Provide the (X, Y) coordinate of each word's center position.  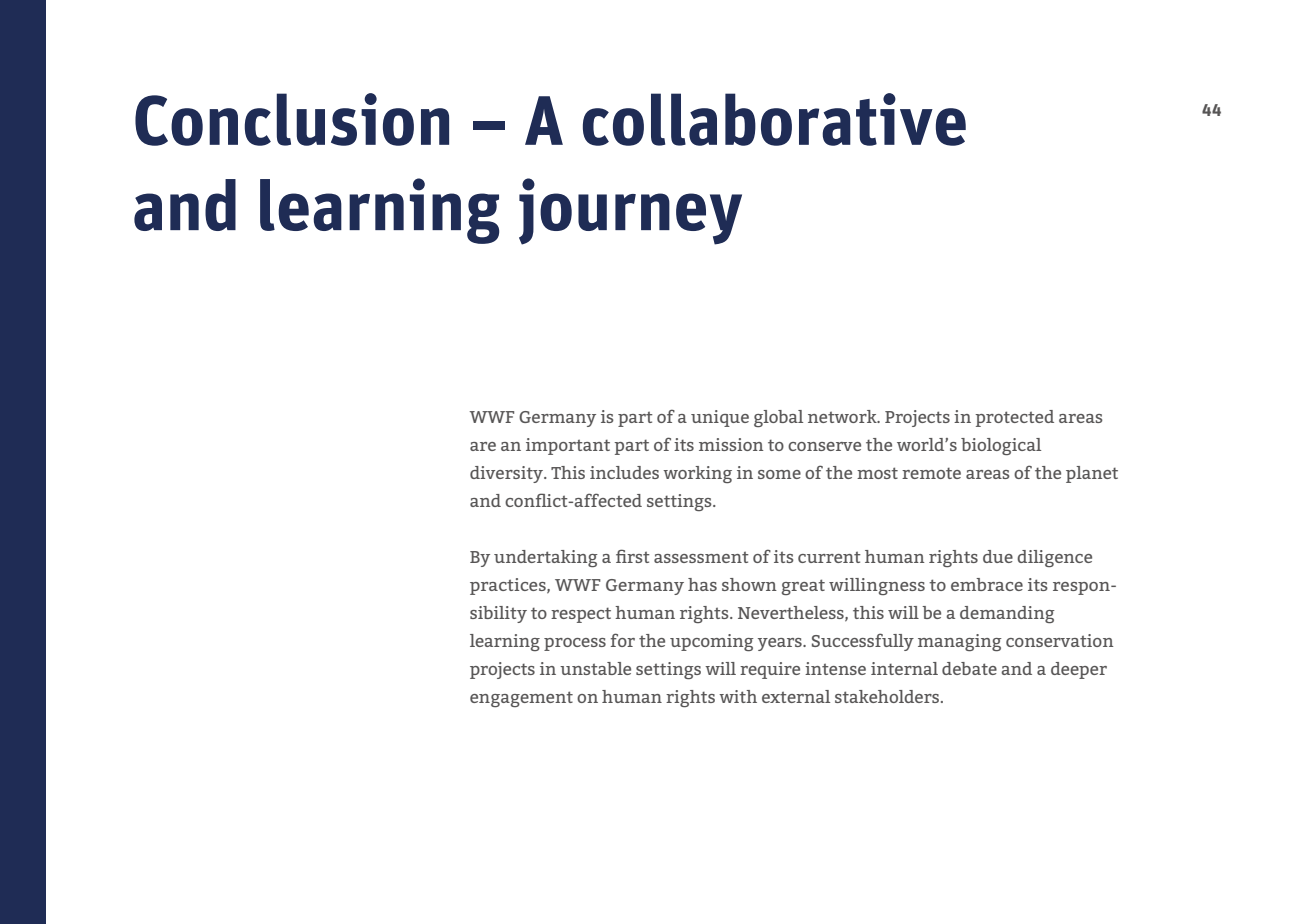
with (738, 696)
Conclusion (292, 119)
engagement (521, 699)
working (697, 474)
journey (630, 211)
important (568, 446)
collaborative (774, 119)
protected (1014, 418)
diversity (507, 474)
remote (931, 473)
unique (720, 418)
